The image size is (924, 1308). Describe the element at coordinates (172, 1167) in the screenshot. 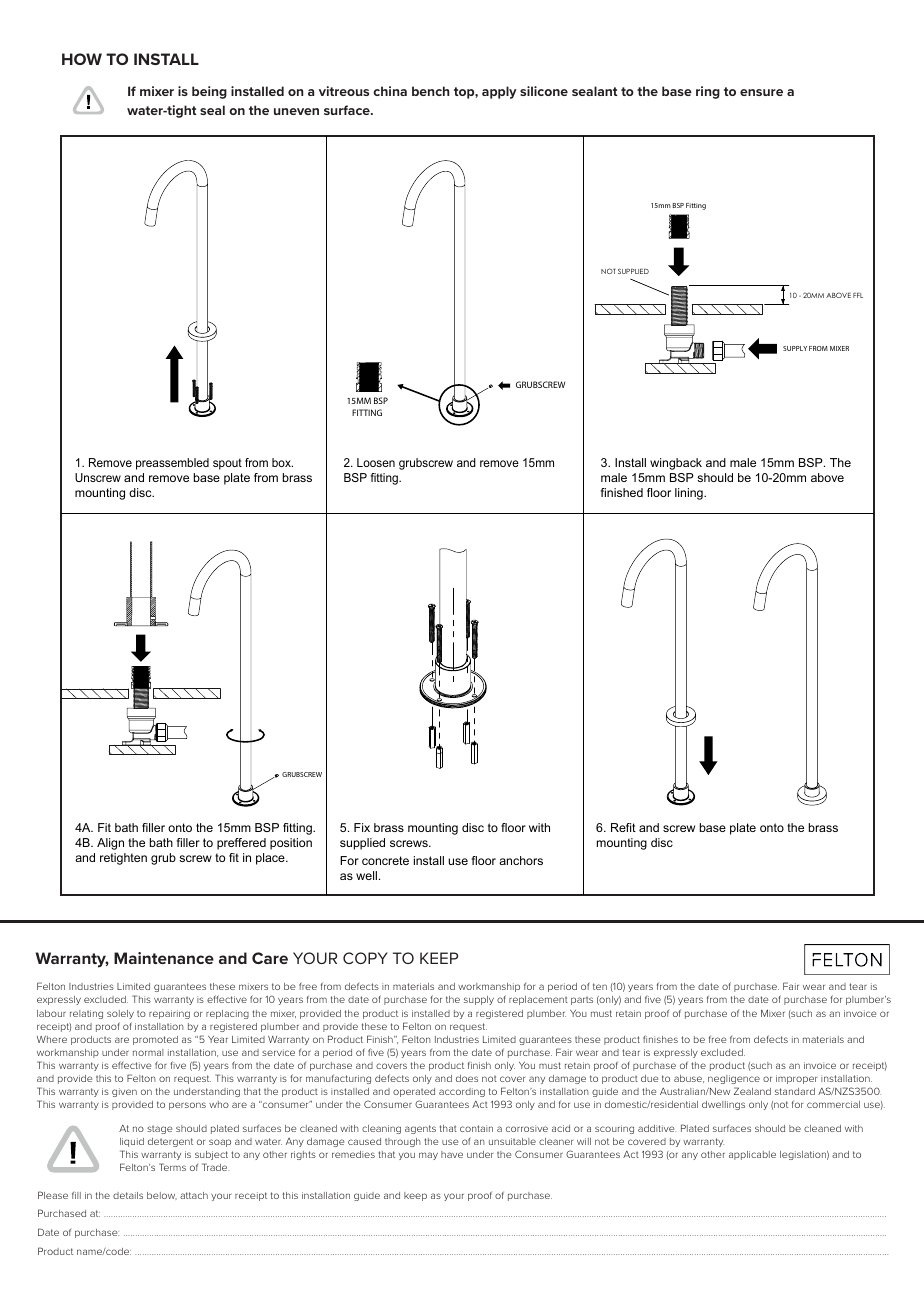

I see `Terms` at that location.
